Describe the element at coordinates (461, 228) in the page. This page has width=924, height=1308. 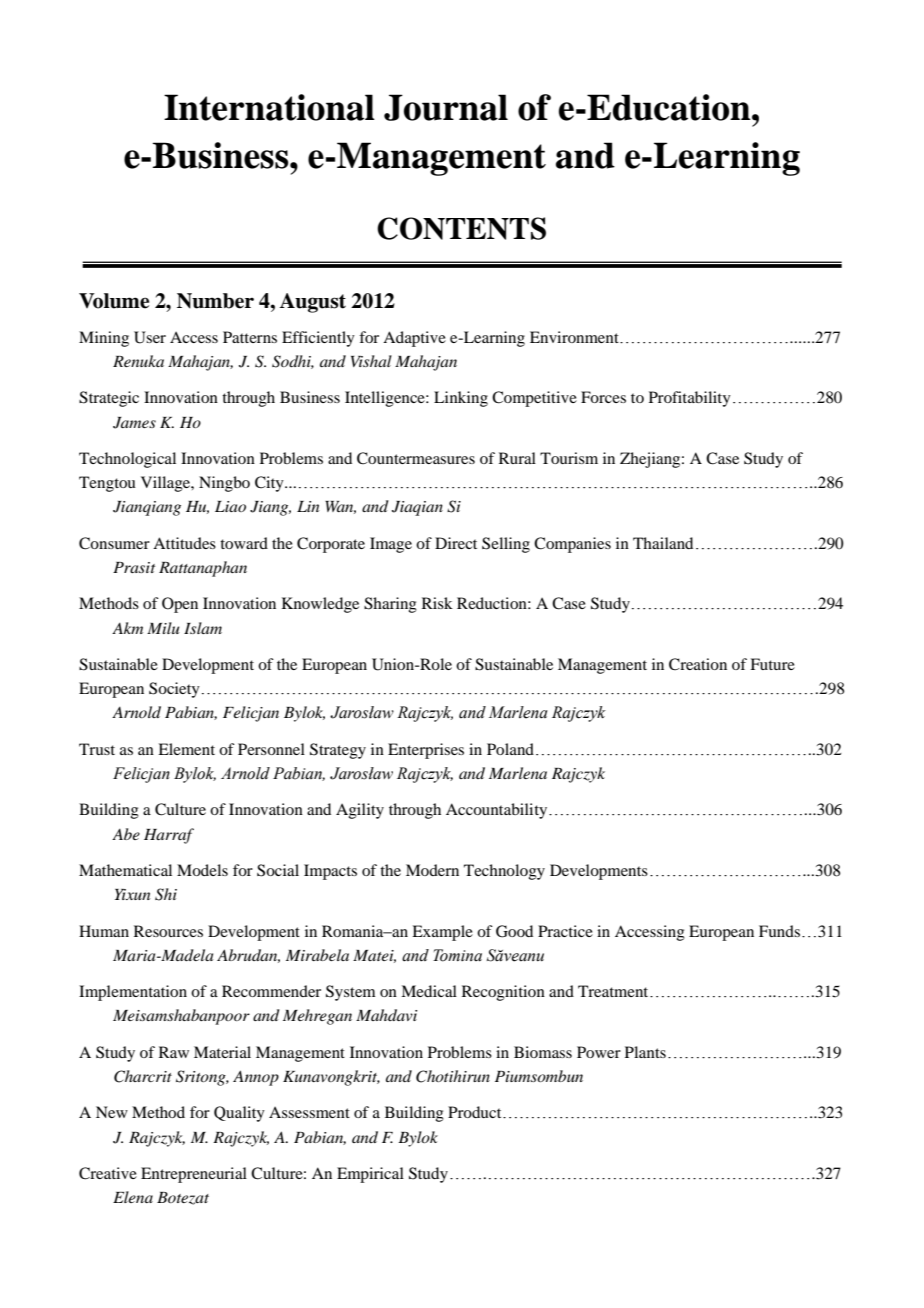
I see `CONTENTS` at that location.
